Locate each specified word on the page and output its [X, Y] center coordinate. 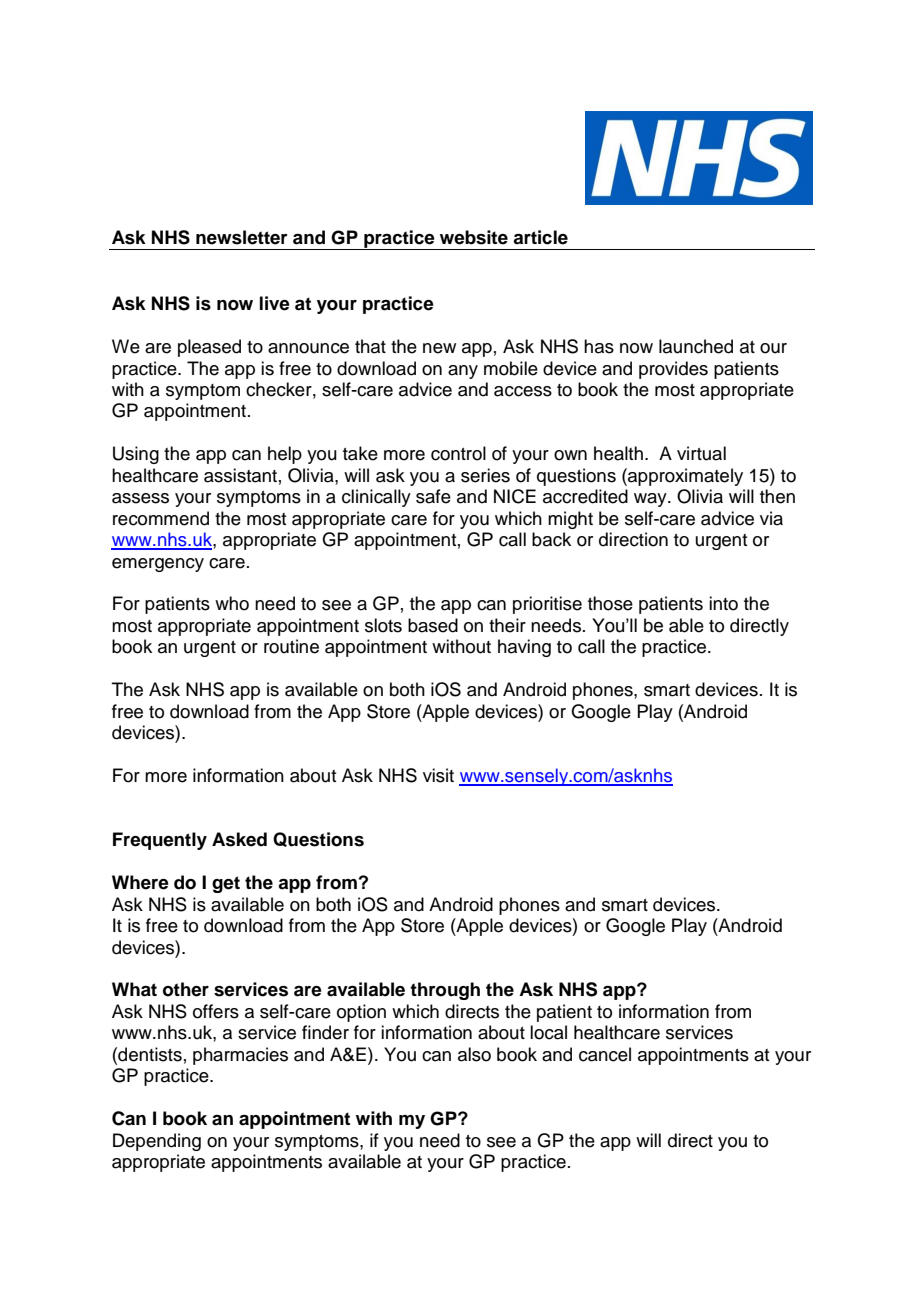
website [474, 237]
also [474, 1054]
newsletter [242, 237]
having [524, 648]
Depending [157, 1142]
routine [291, 646]
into [723, 603]
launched [696, 346]
